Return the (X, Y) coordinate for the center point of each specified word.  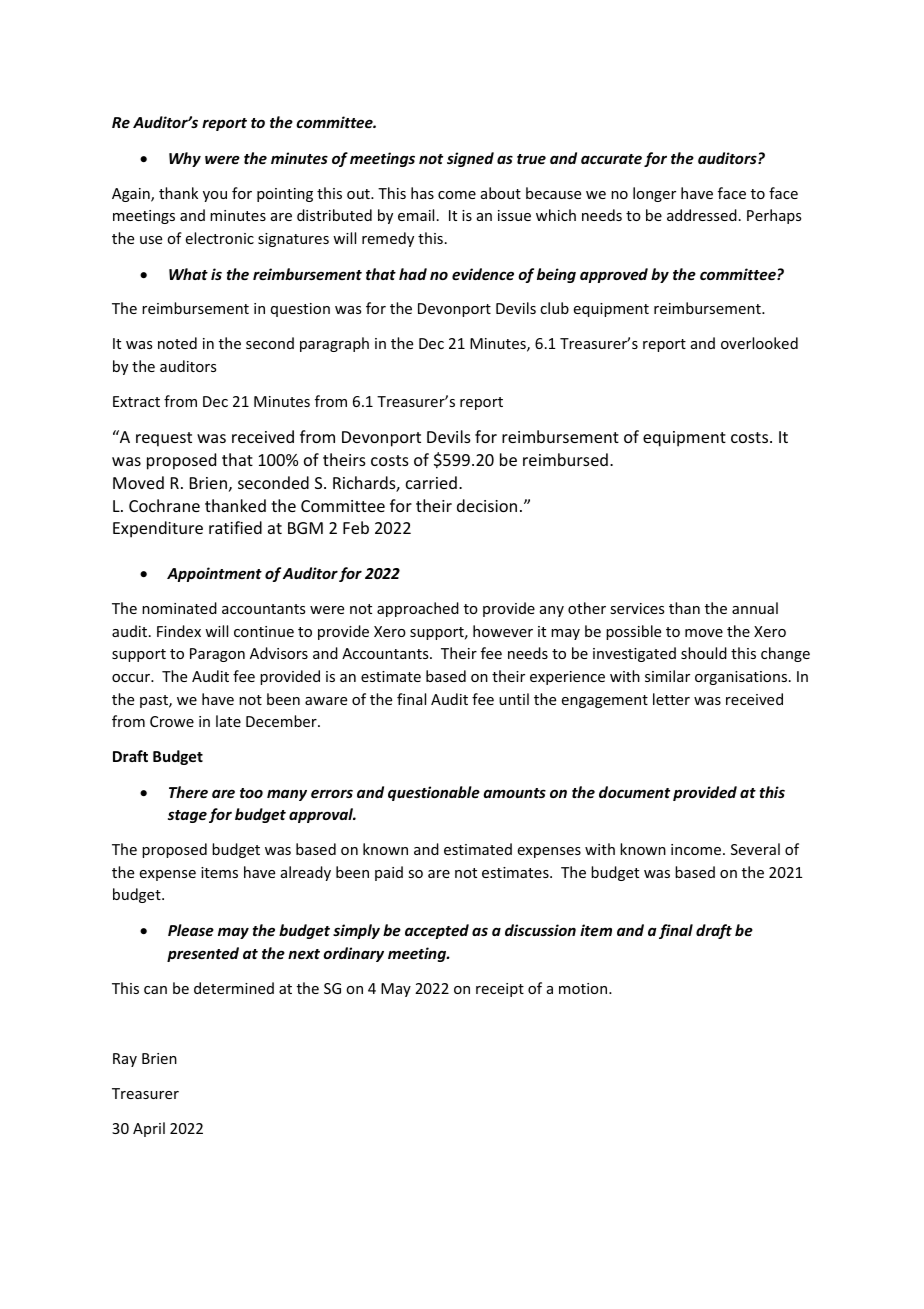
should (704, 653)
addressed (702, 215)
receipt (500, 990)
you (215, 196)
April (149, 1129)
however (503, 631)
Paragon (217, 655)
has (422, 193)
